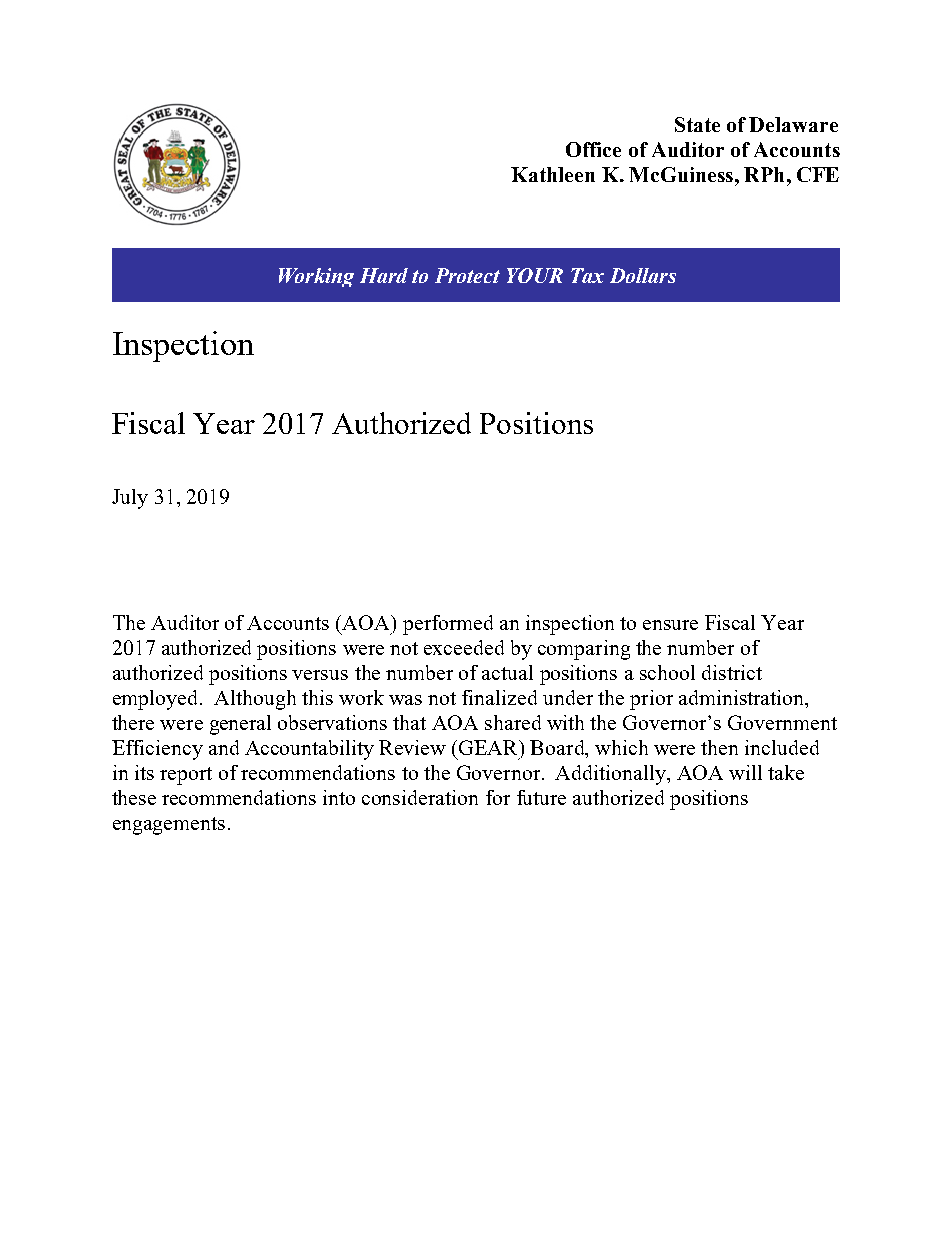  I want to click on State, so click(697, 124).
